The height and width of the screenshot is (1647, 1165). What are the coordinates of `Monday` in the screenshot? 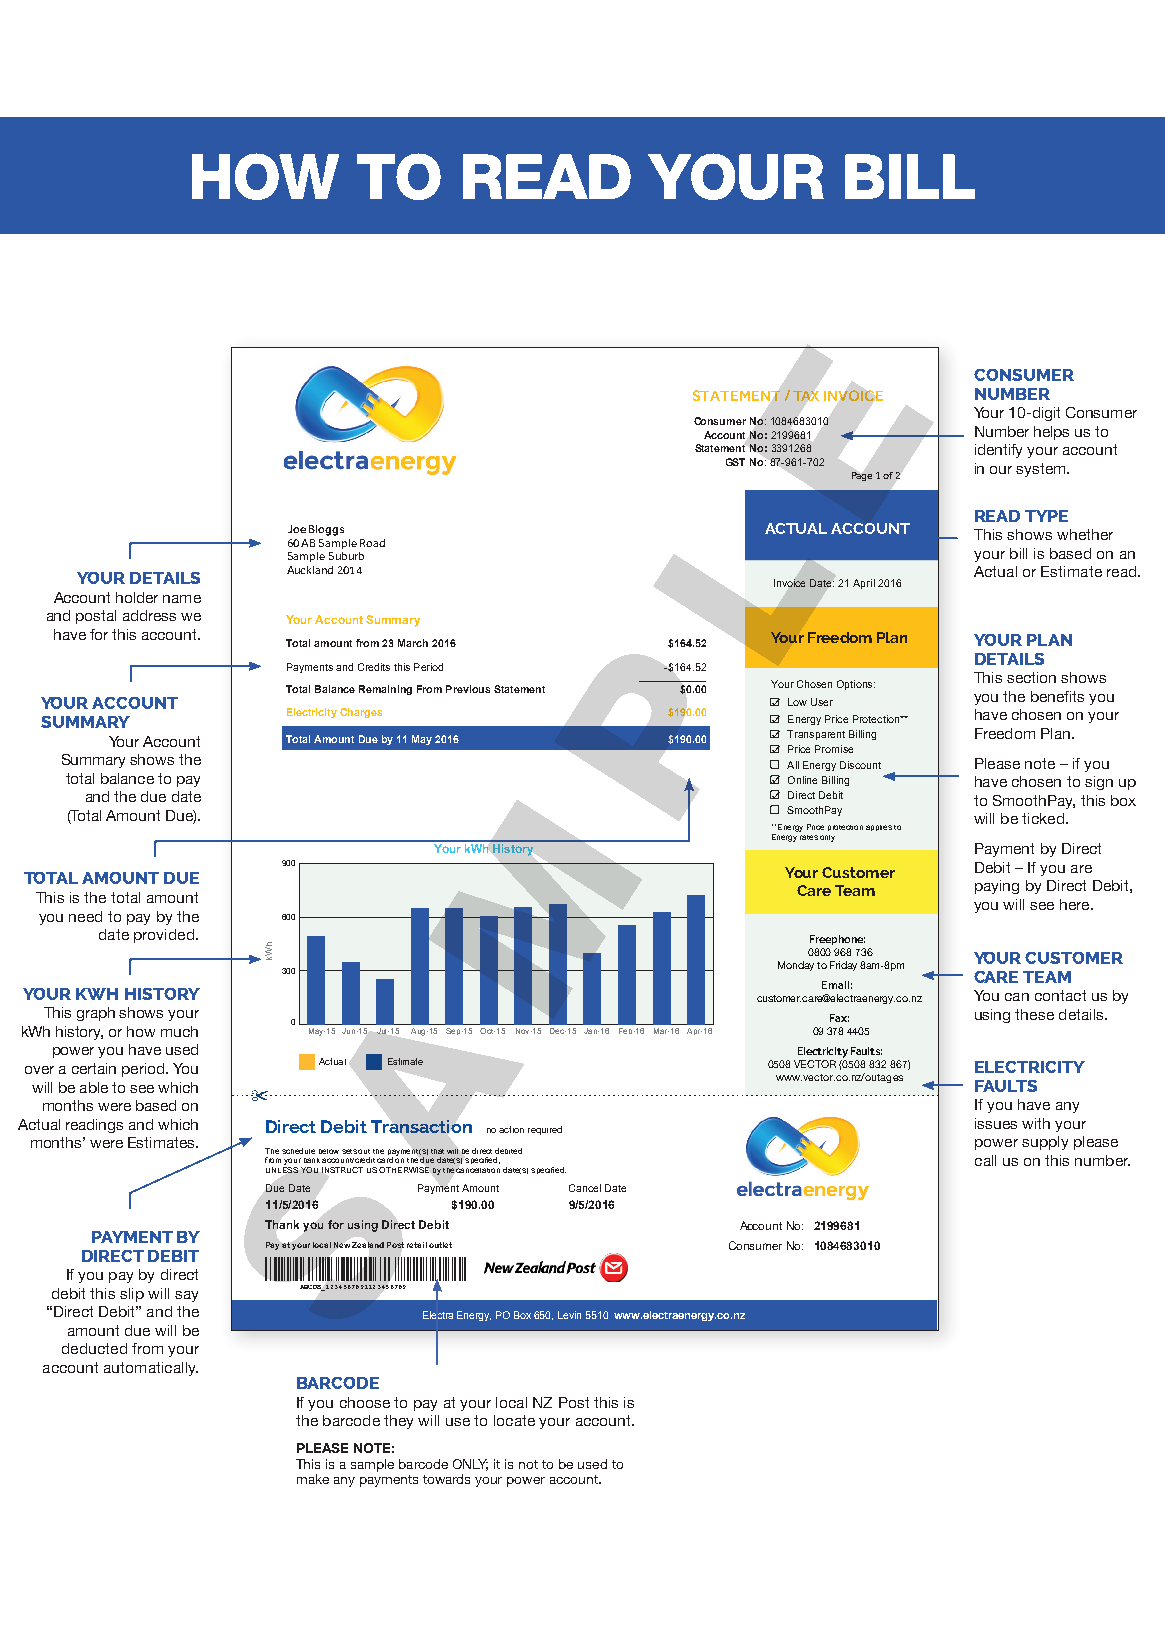 It's located at (796, 966).
